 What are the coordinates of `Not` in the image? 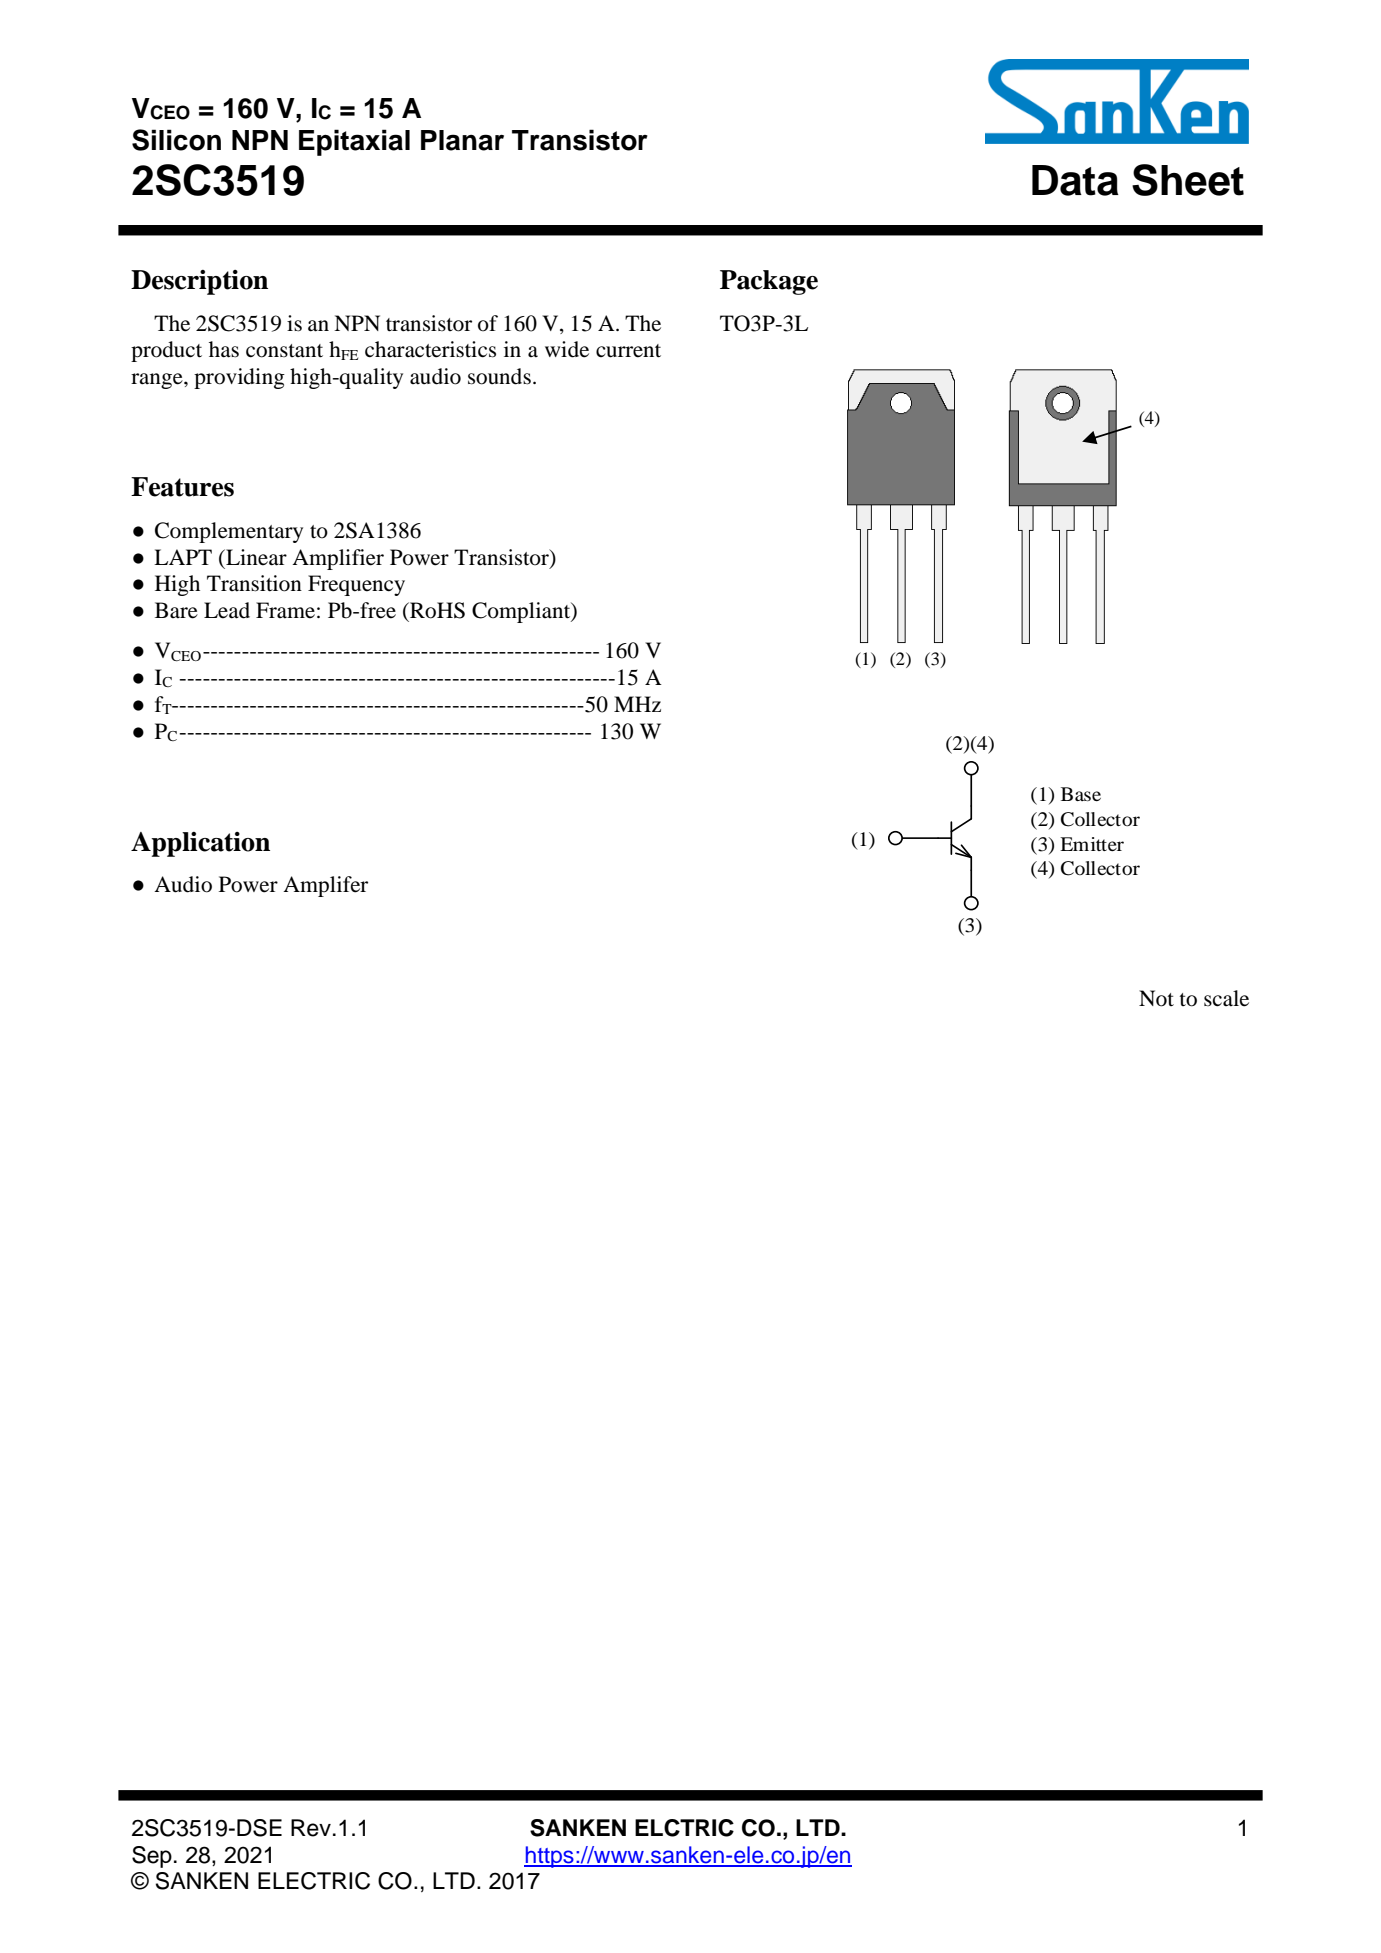 It's located at (1156, 998).
